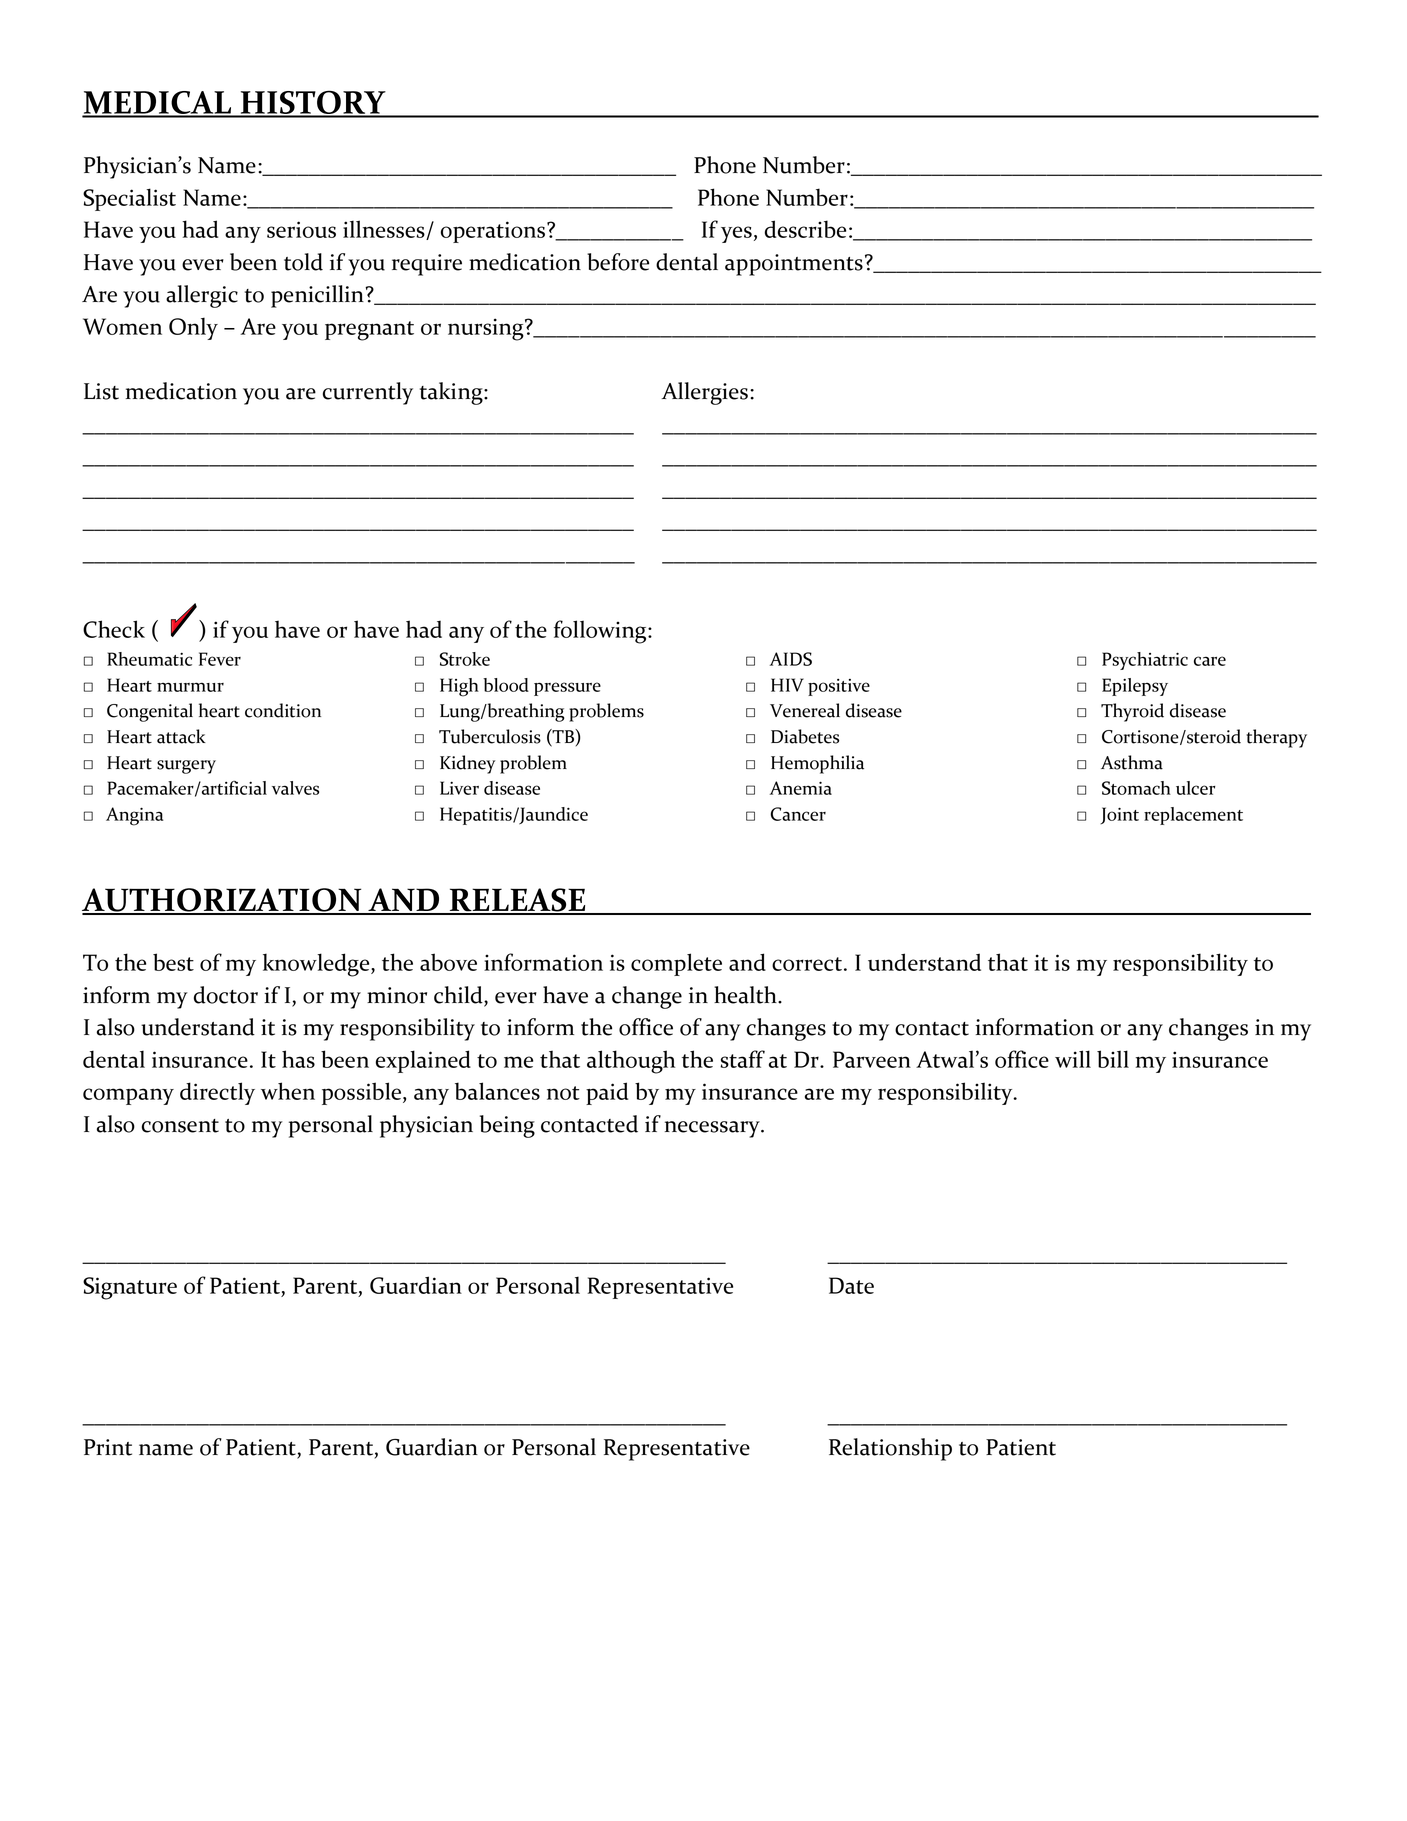 This page has height=1821, width=1407. What do you see at coordinates (890, 1449) in the page?
I see `Relationship` at bounding box center [890, 1449].
